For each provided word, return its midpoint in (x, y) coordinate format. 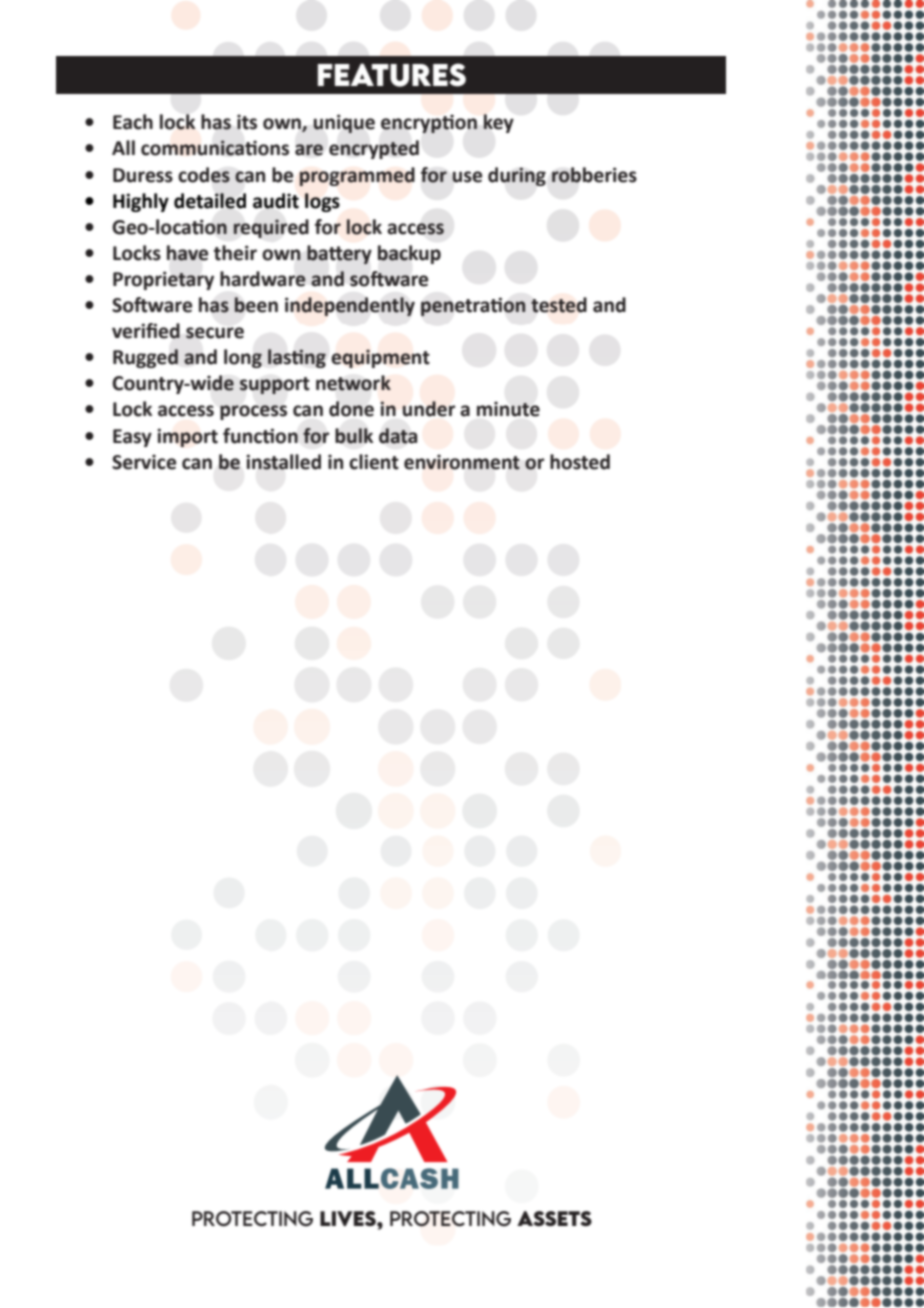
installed (283, 462)
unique (344, 123)
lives (349, 1218)
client (374, 462)
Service (144, 462)
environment (462, 462)
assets (554, 1218)
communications (215, 148)
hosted (580, 462)
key (498, 123)
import (187, 437)
